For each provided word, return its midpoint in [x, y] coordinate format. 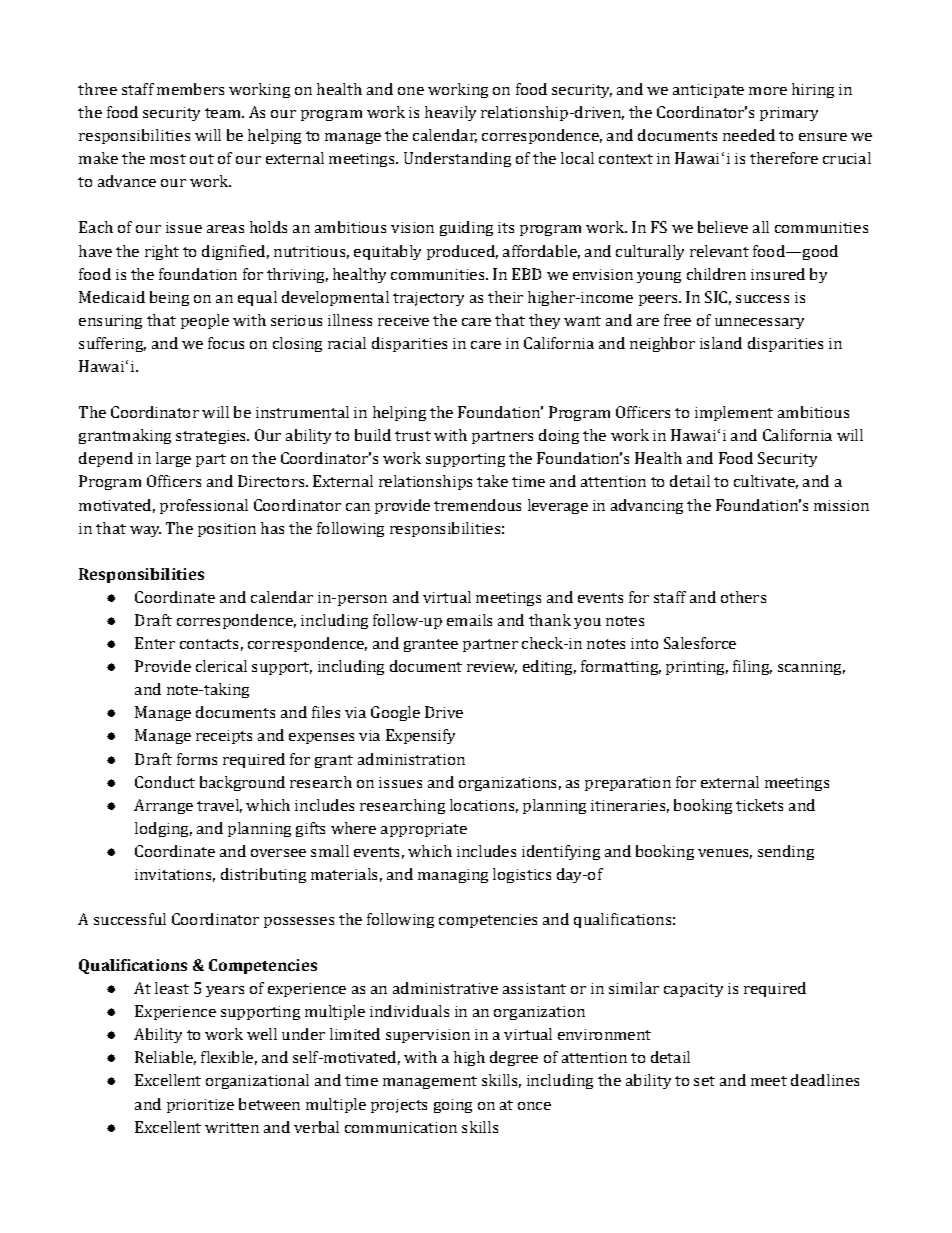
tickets [759, 805]
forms [197, 759]
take [492, 481]
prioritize [200, 1106]
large [173, 459]
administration [411, 759]
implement [734, 413]
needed [749, 135]
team [224, 113]
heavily [450, 113]
